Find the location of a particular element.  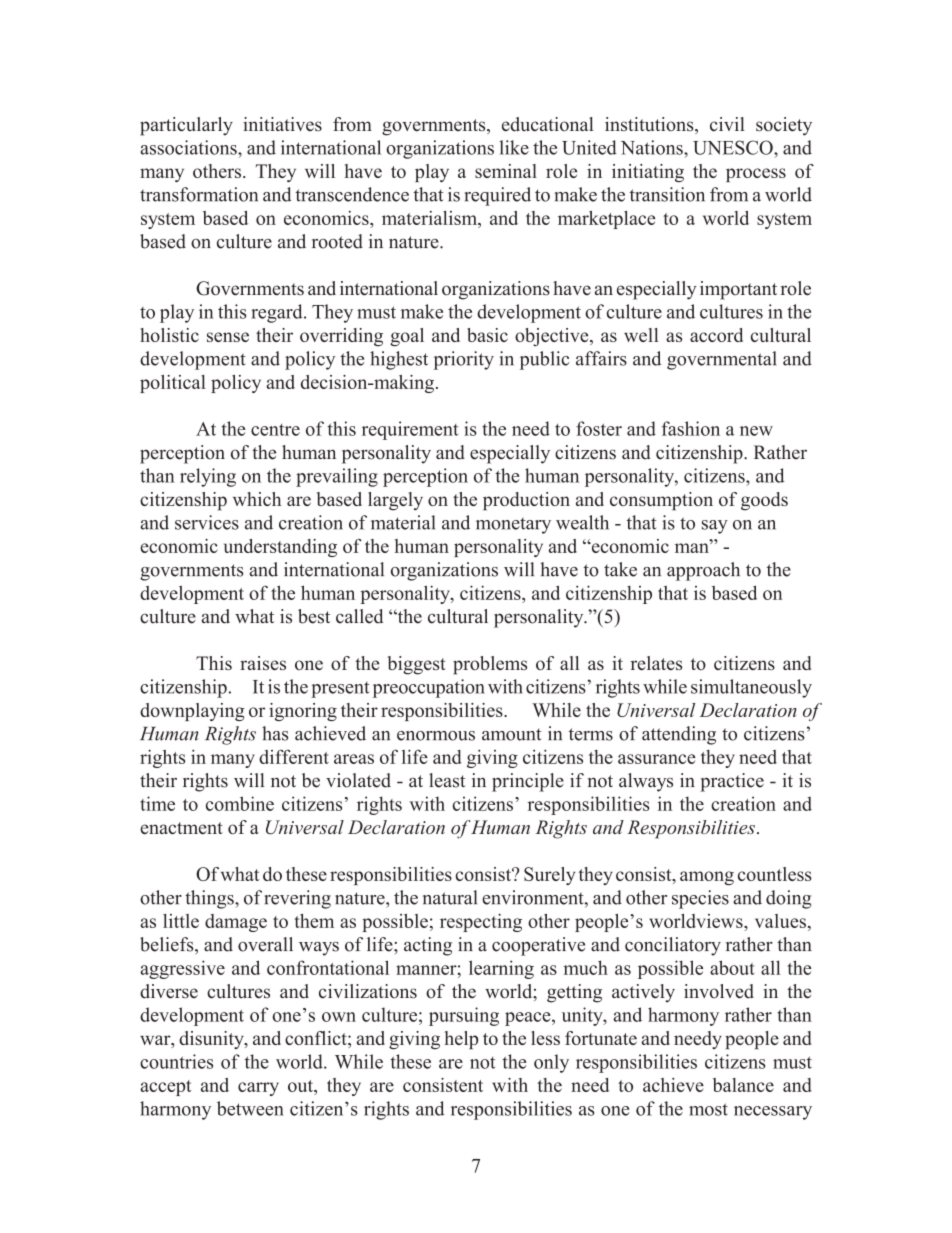

raises is located at coordinates (263, 663).
